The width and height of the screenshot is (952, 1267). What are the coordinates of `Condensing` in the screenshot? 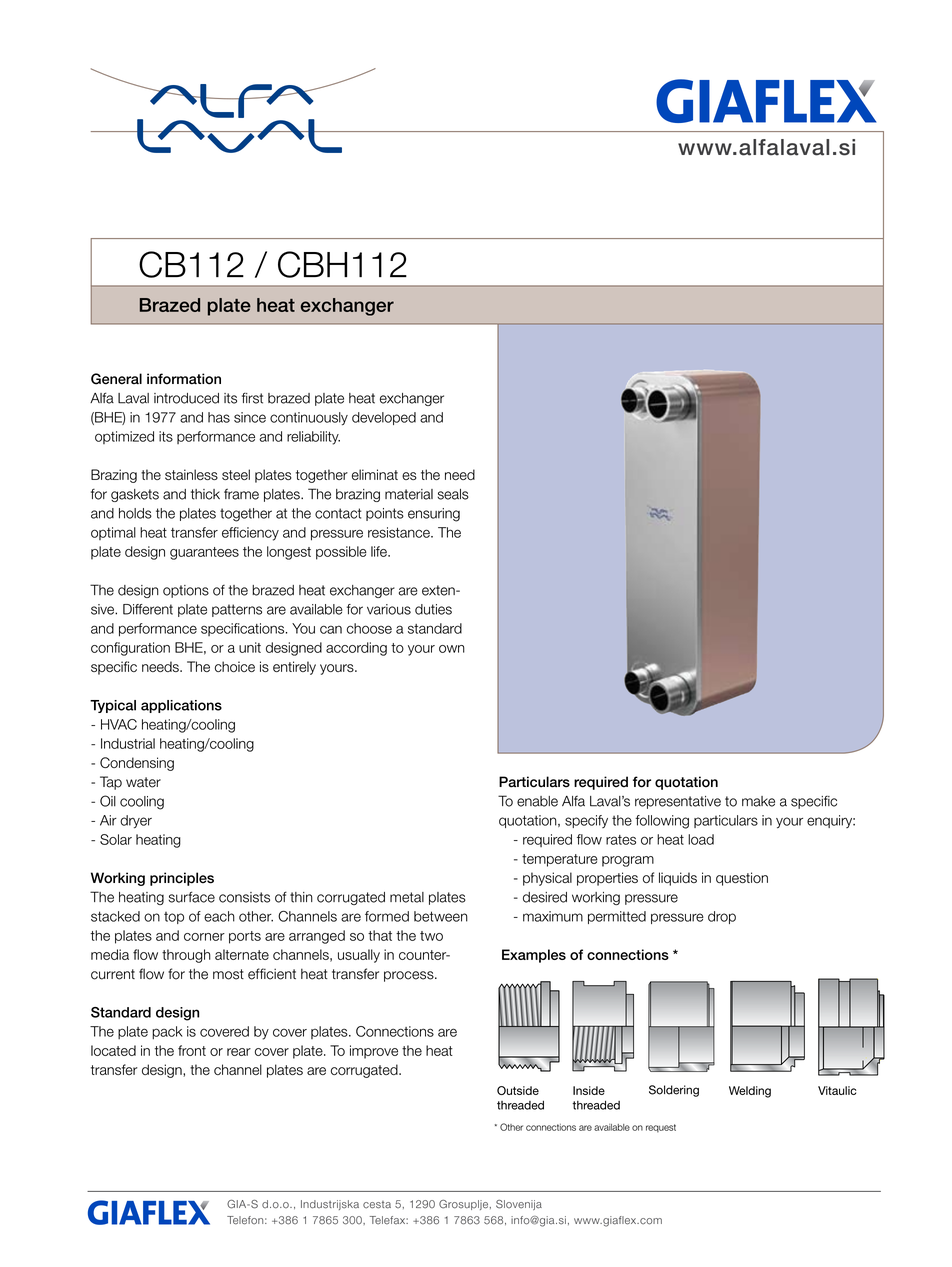 It's located at (137, 764).
